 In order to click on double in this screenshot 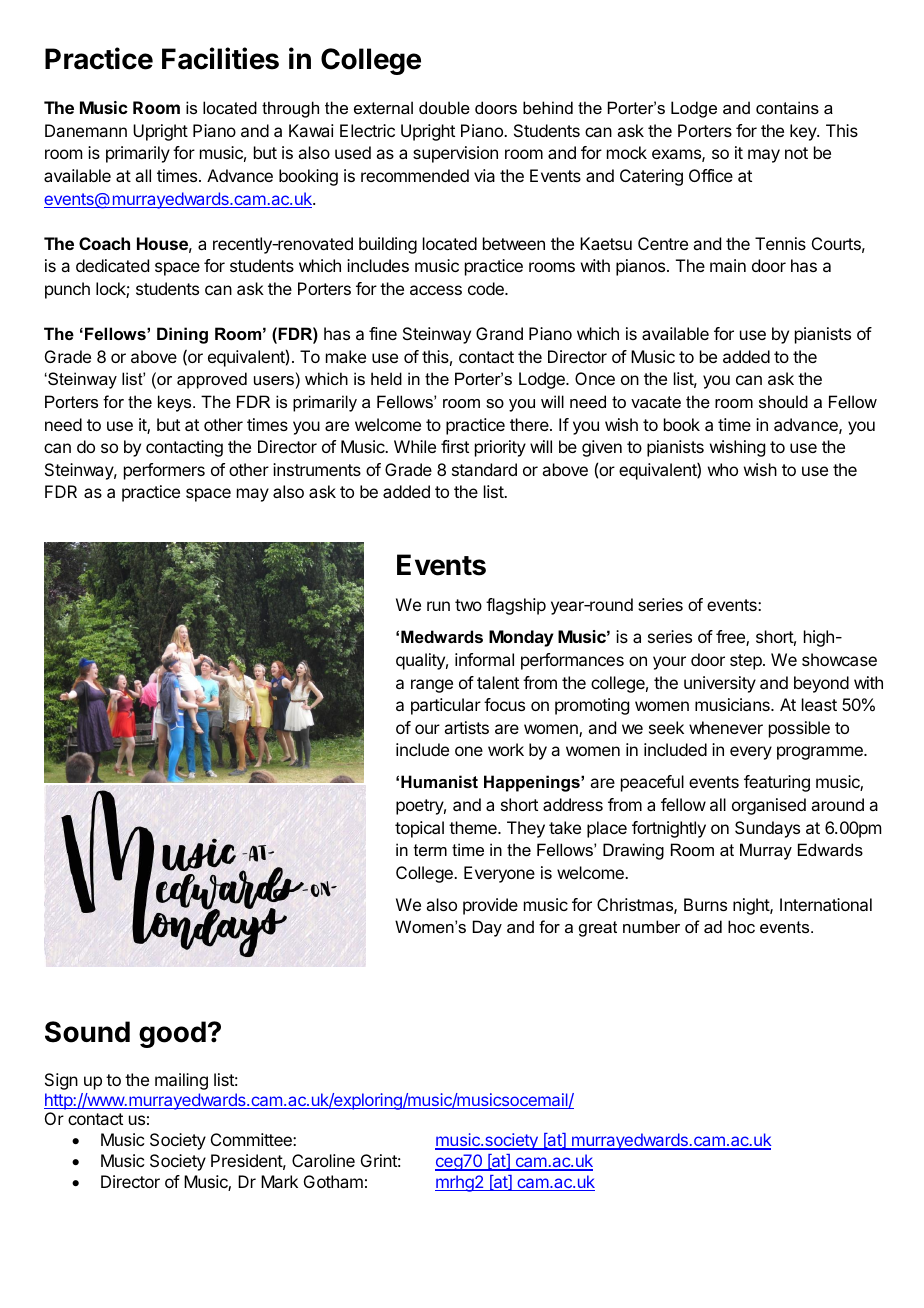, I will do `click(444, 107)`.
